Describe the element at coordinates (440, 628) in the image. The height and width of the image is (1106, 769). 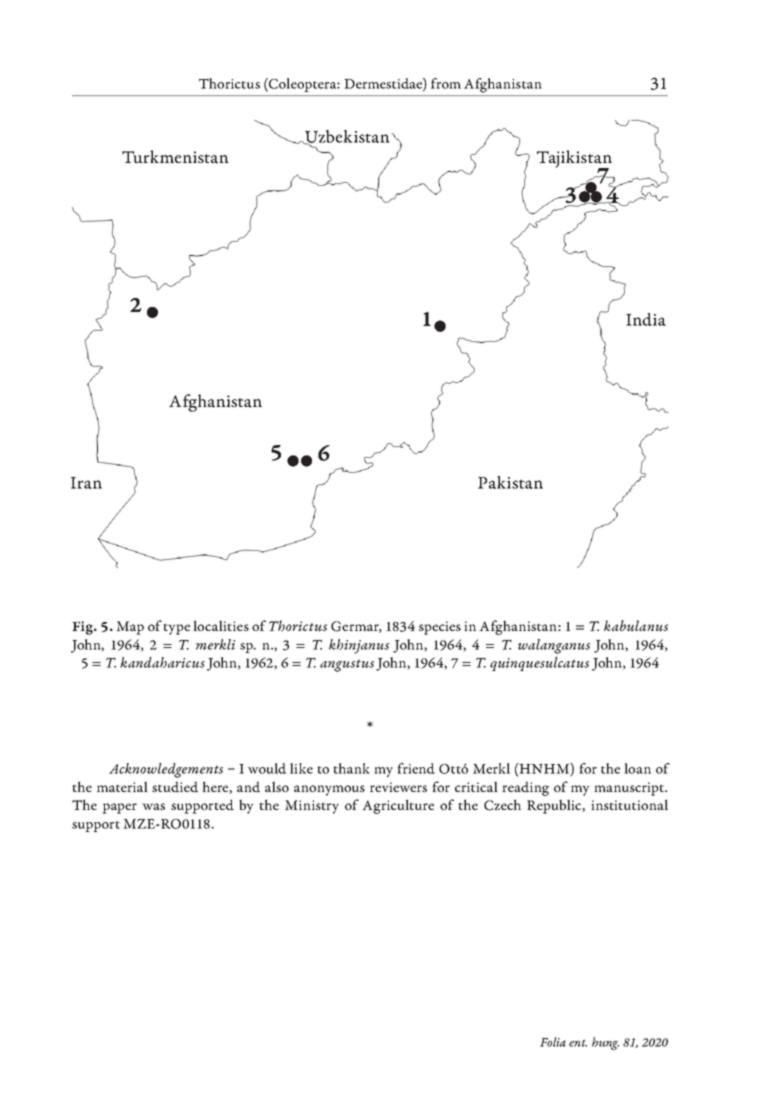
I see `species` at that location.
